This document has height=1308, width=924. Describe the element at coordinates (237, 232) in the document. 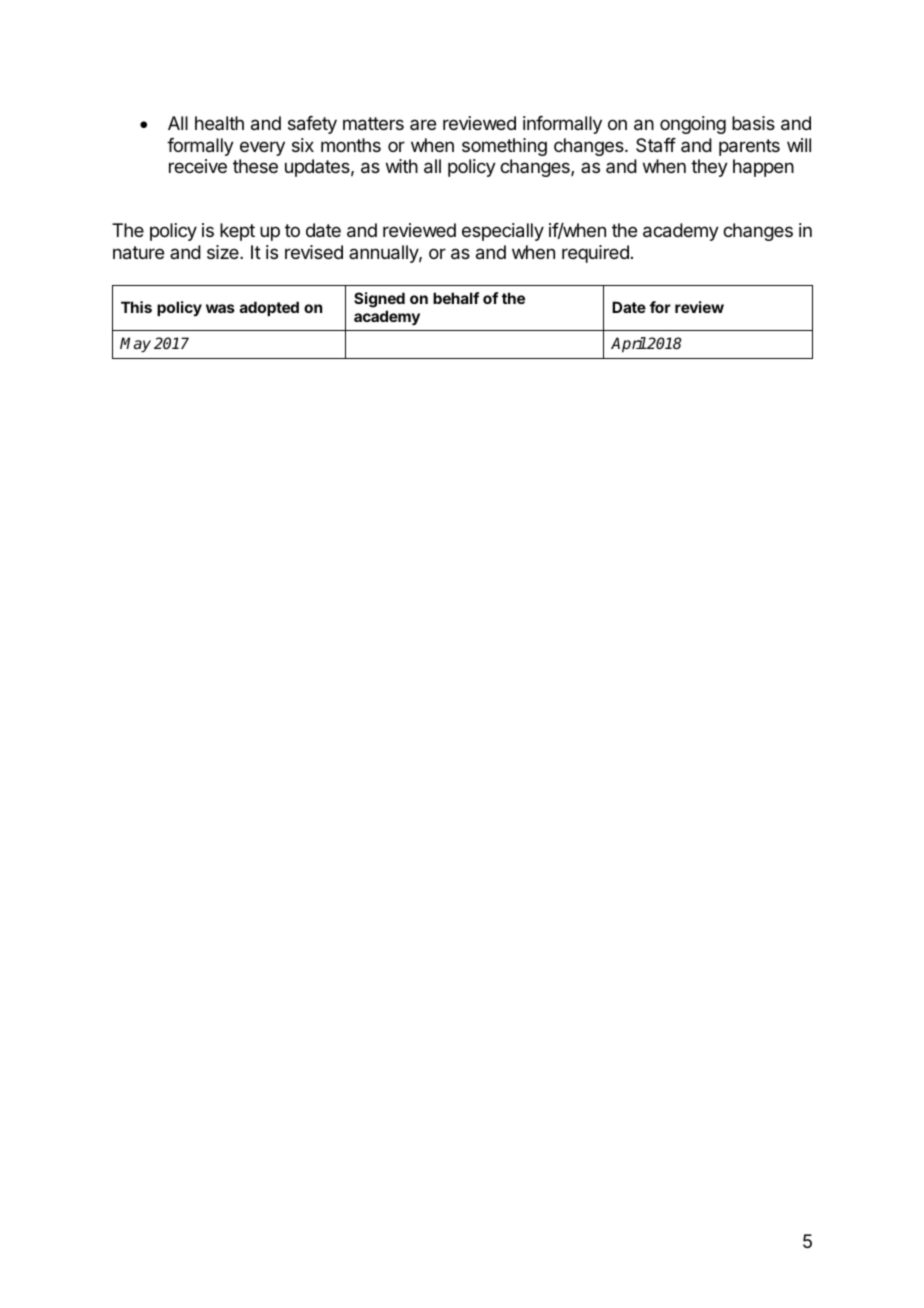

I see `kept` at that location.
